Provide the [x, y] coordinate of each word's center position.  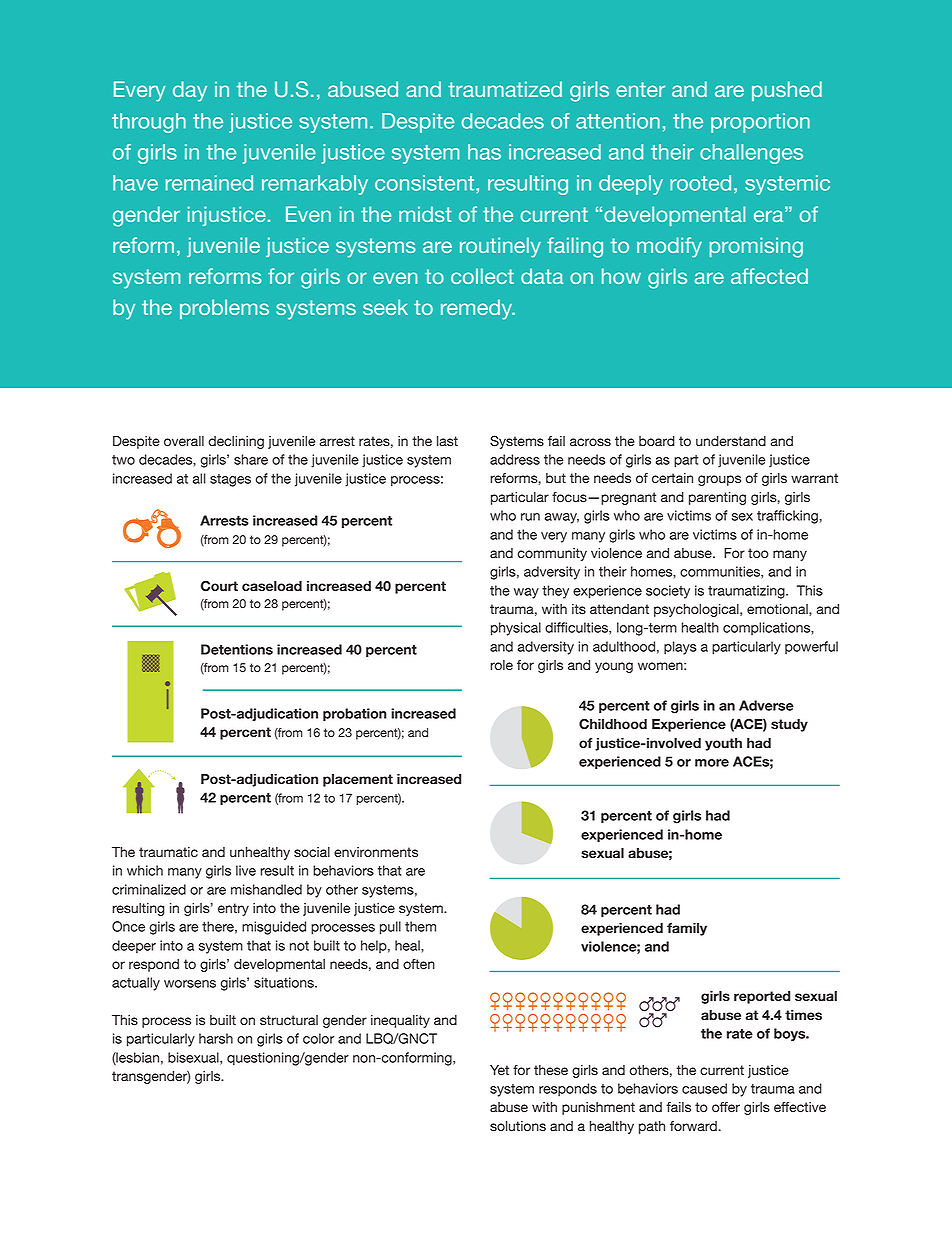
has [484, 152]
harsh [216, 1038]
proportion [760, 123]
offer [726, 1107]
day [190, 91]
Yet [499, 1070]
